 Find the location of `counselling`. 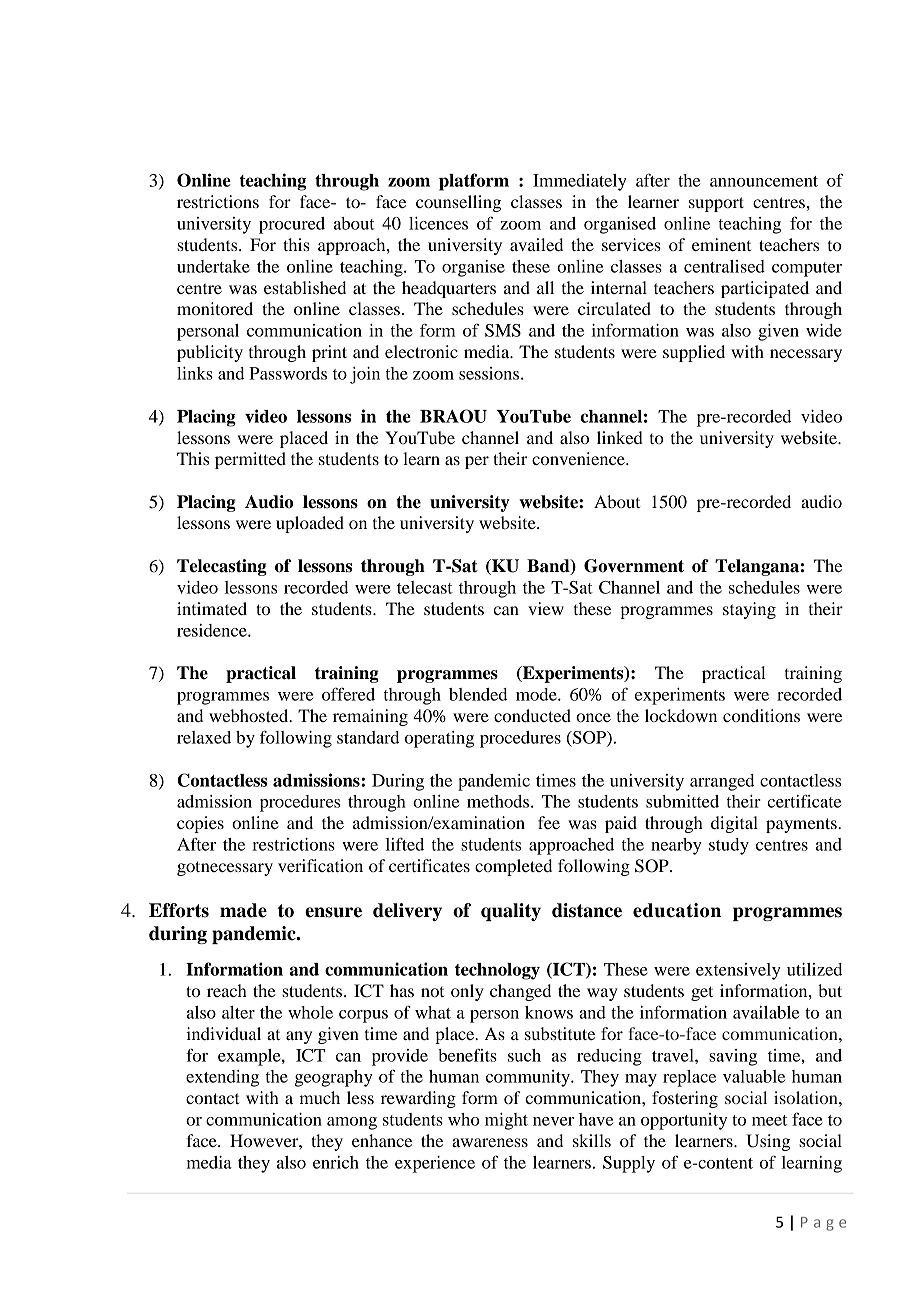

counselling is located at coordinates (458, 203).
